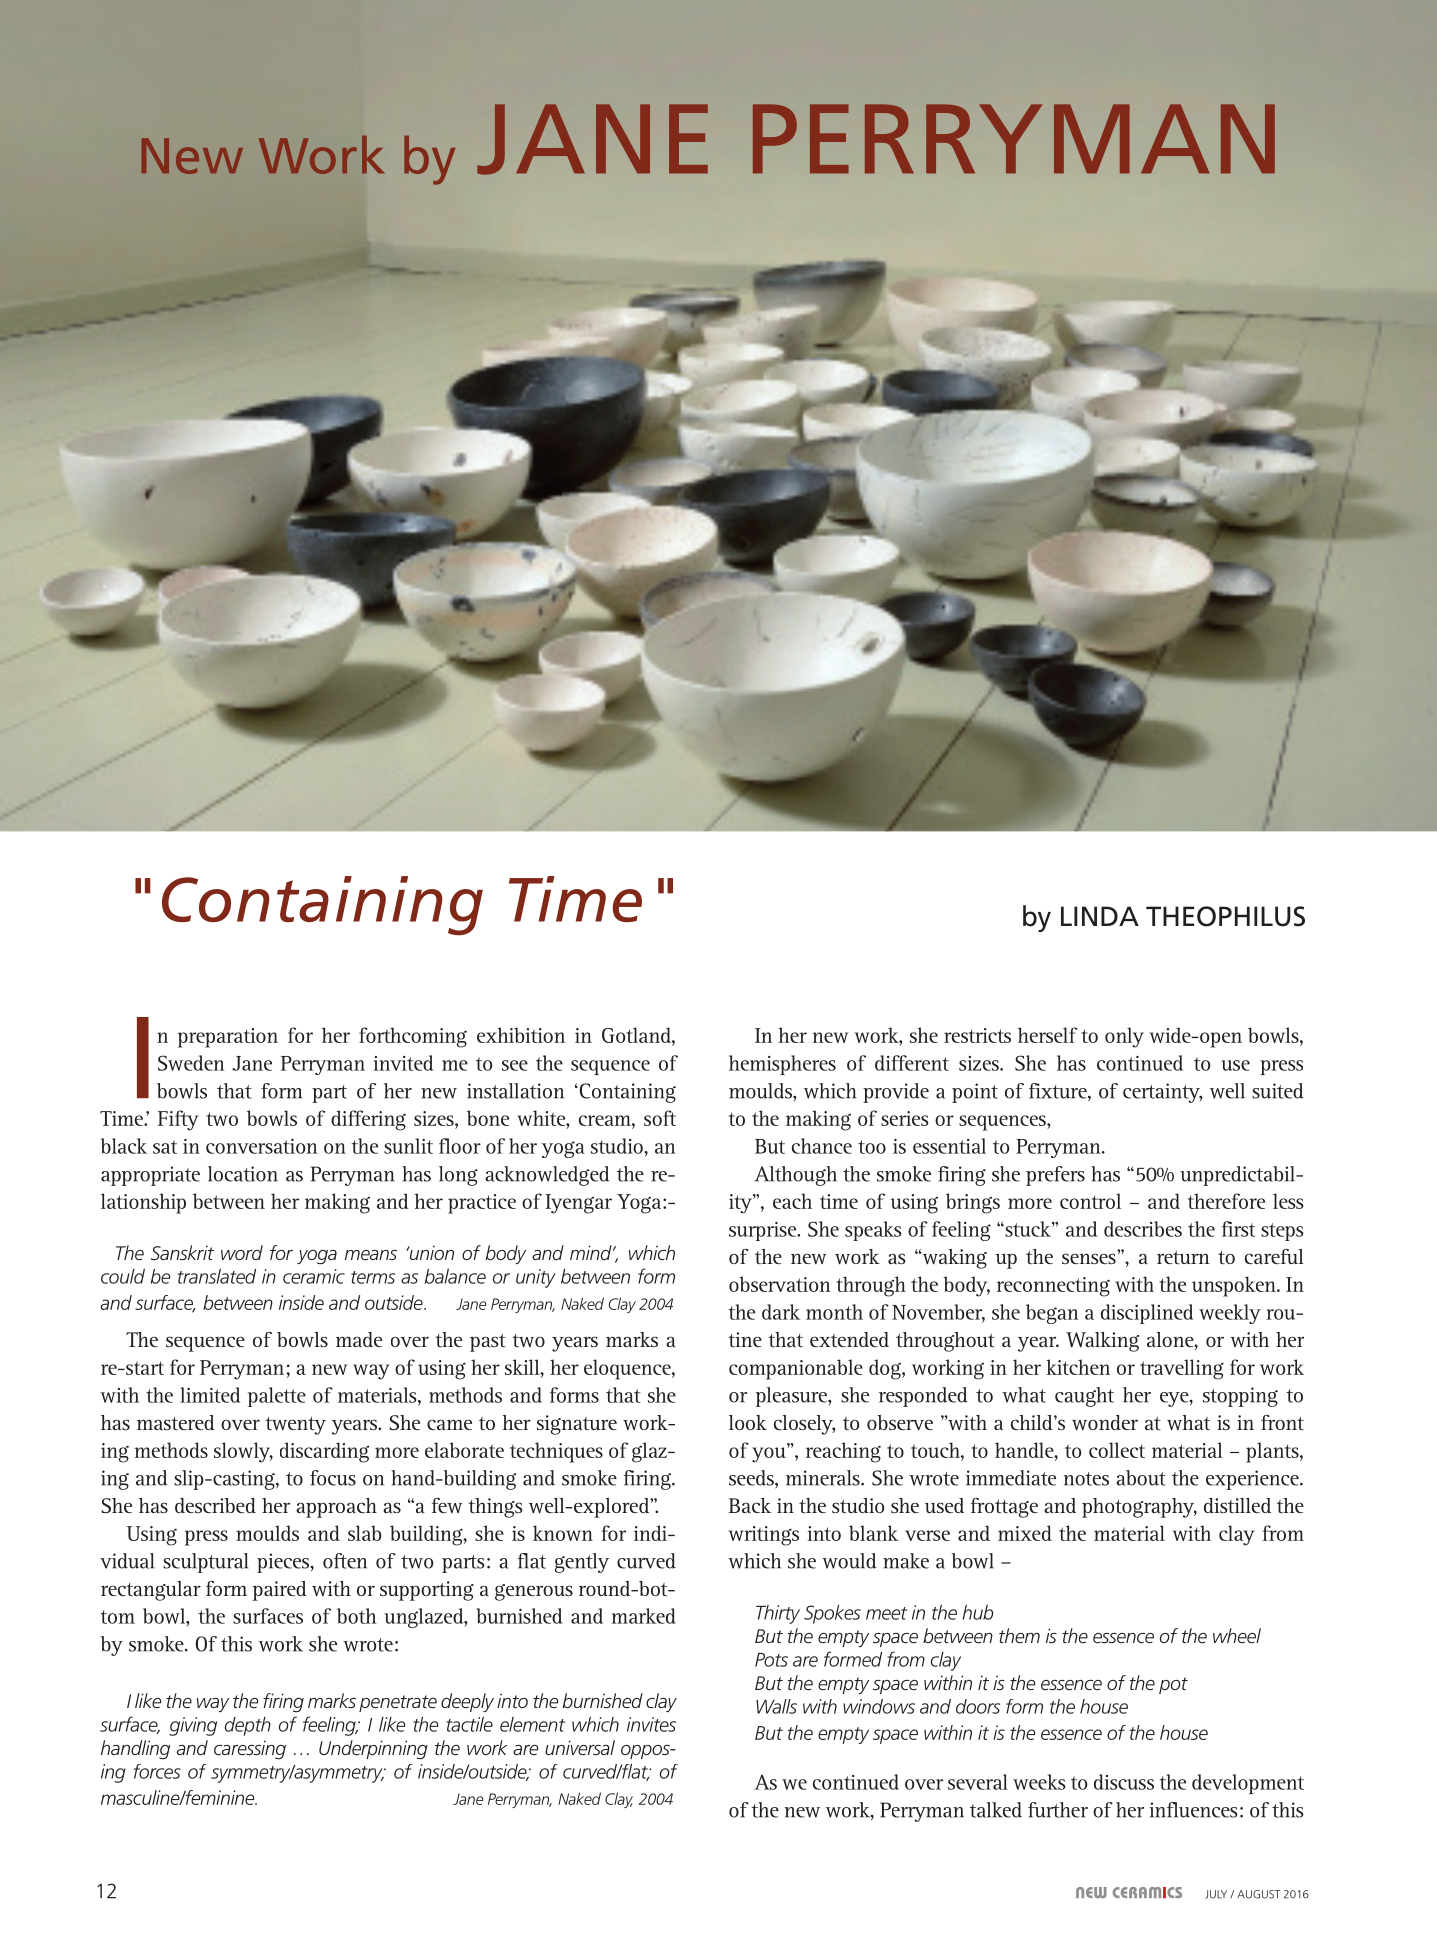 This screenshot has width=1437, height=1960. What do you see at coordinates (1100, 916) in the screenshot?
I see `Linda` at bounding box center [1100, 916].
